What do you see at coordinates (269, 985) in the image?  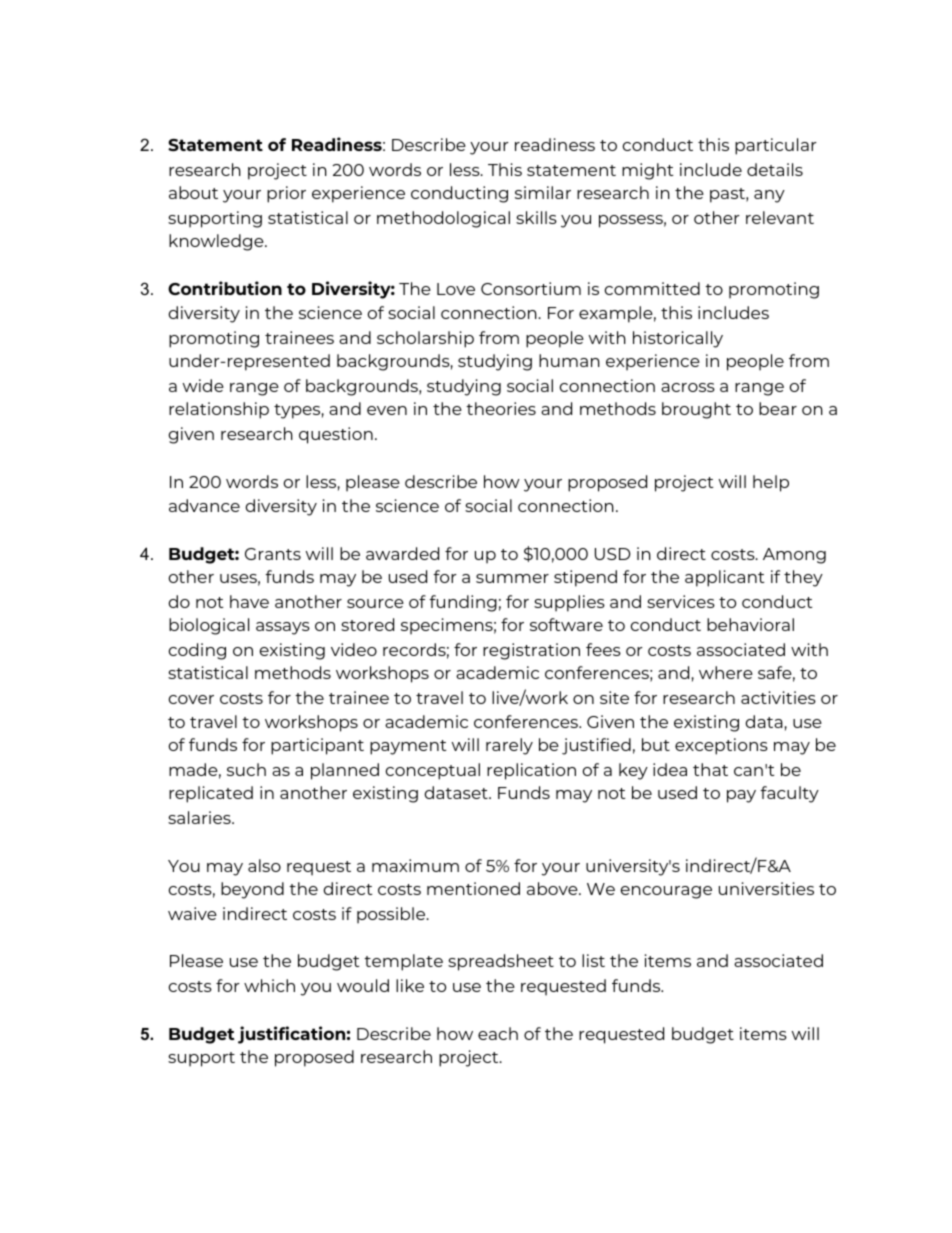 I see `which` at bounding box center [269, 985].
